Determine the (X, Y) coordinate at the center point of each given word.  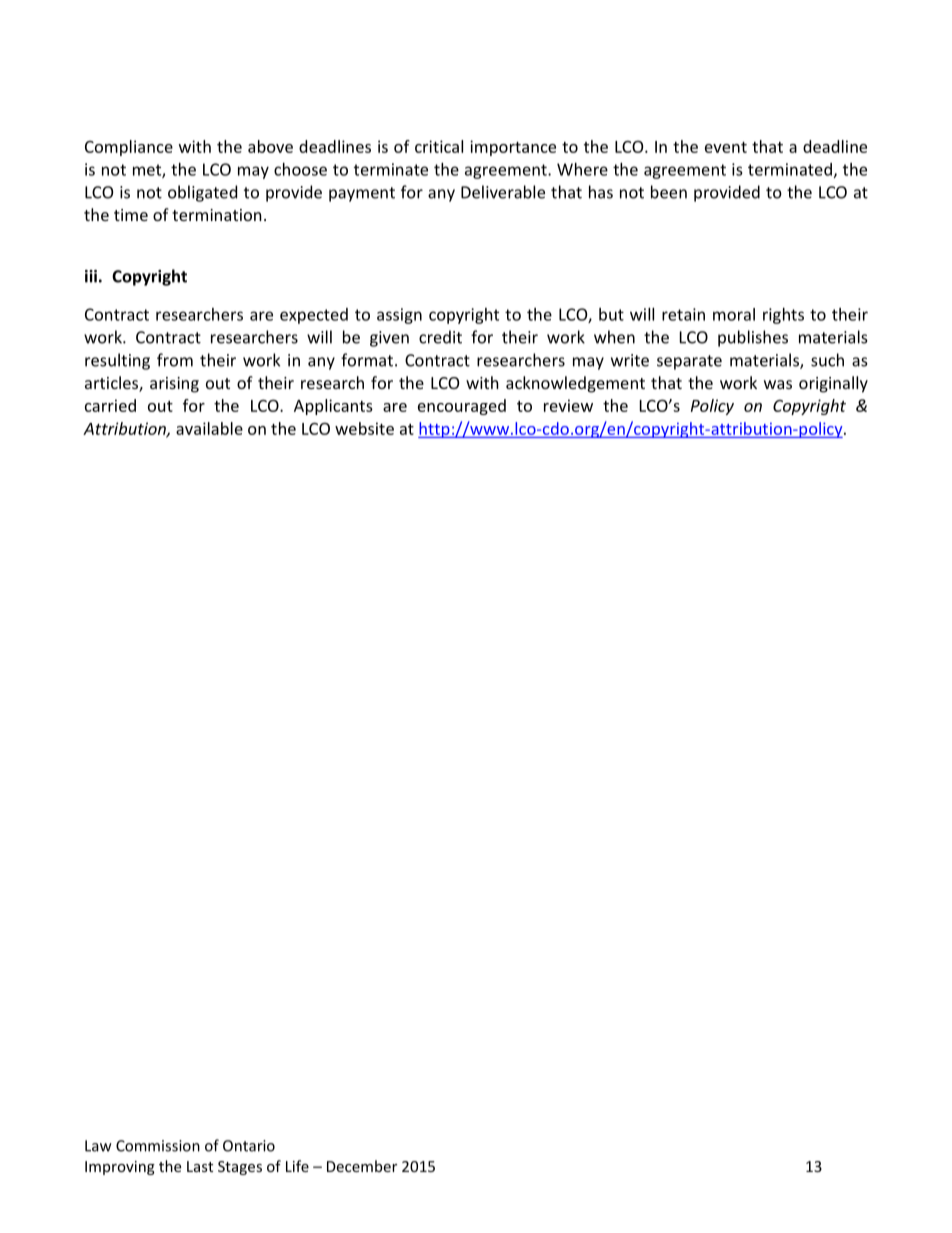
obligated (202, 193)
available (209, 428)
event (726, 147)
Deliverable (503, 192)
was (778, 384)
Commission (158, 1146)
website (364, 428)
